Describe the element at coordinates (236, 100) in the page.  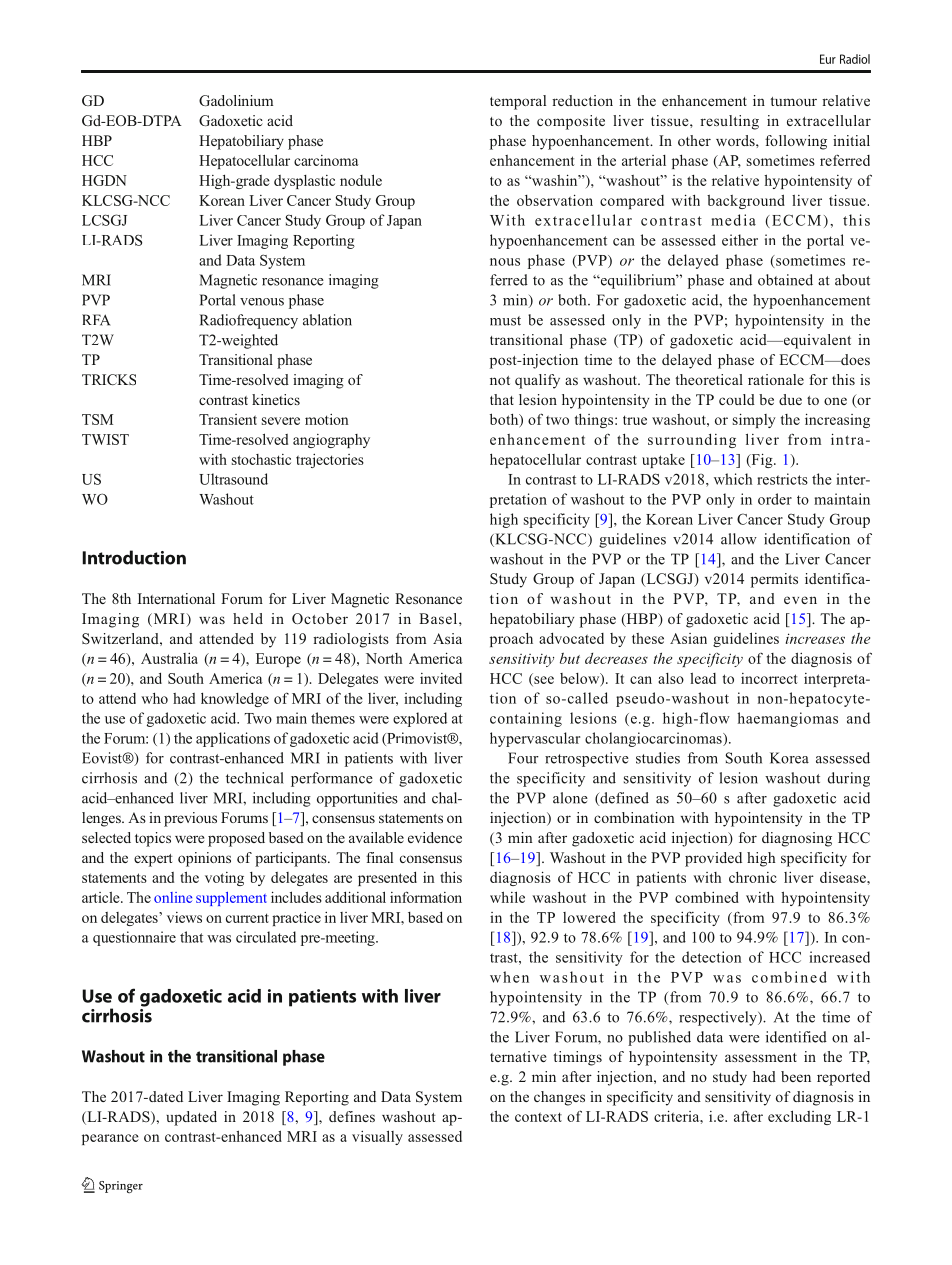
I see `Gadolinium` at that location.
